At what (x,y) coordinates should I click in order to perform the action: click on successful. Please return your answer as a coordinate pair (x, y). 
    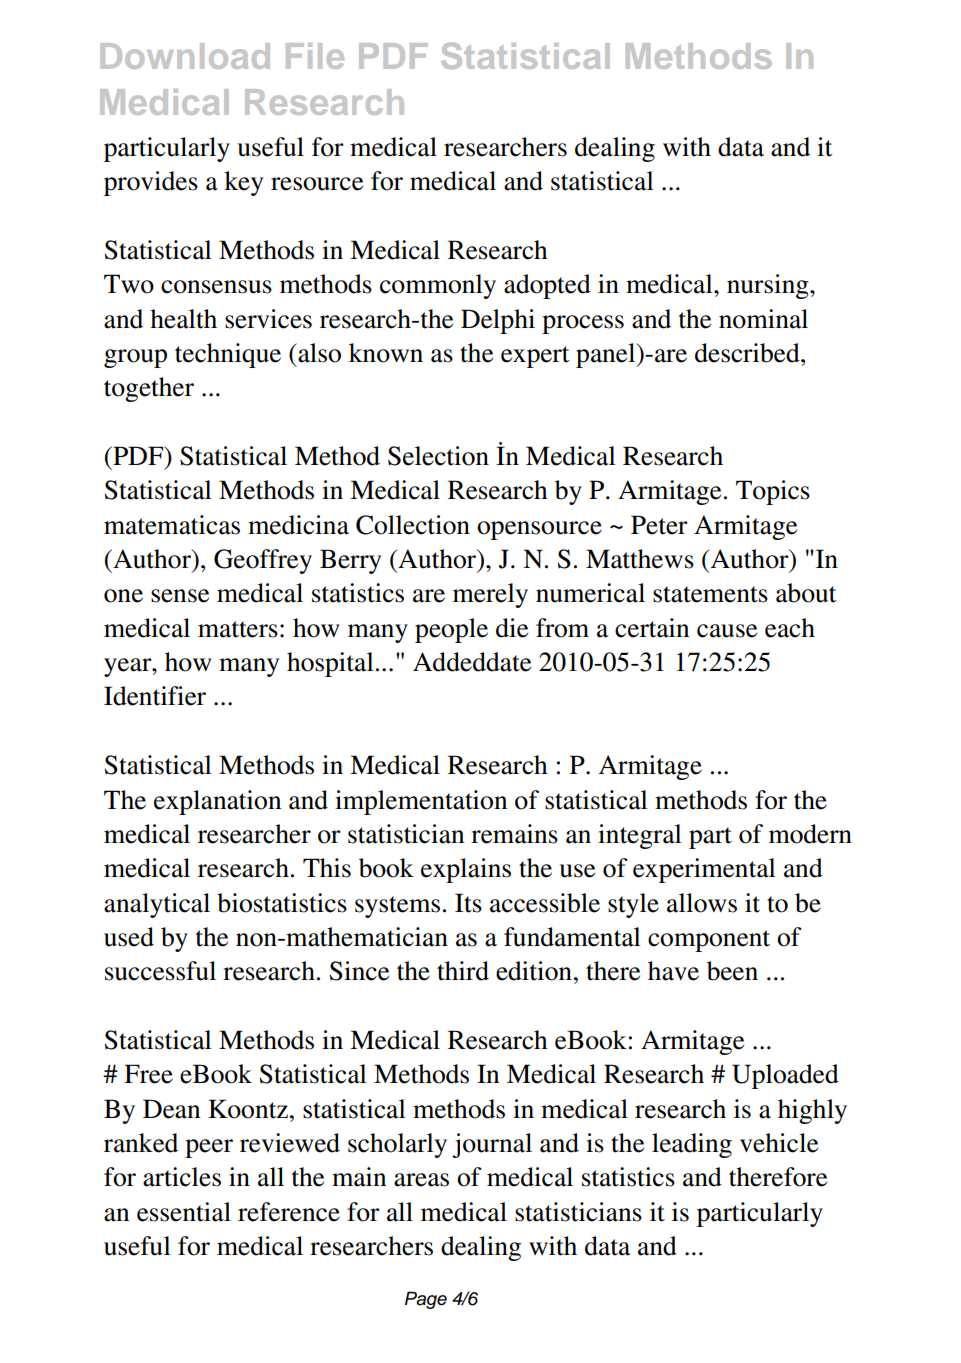
    Looking at the image, I should click on (160, 971).
